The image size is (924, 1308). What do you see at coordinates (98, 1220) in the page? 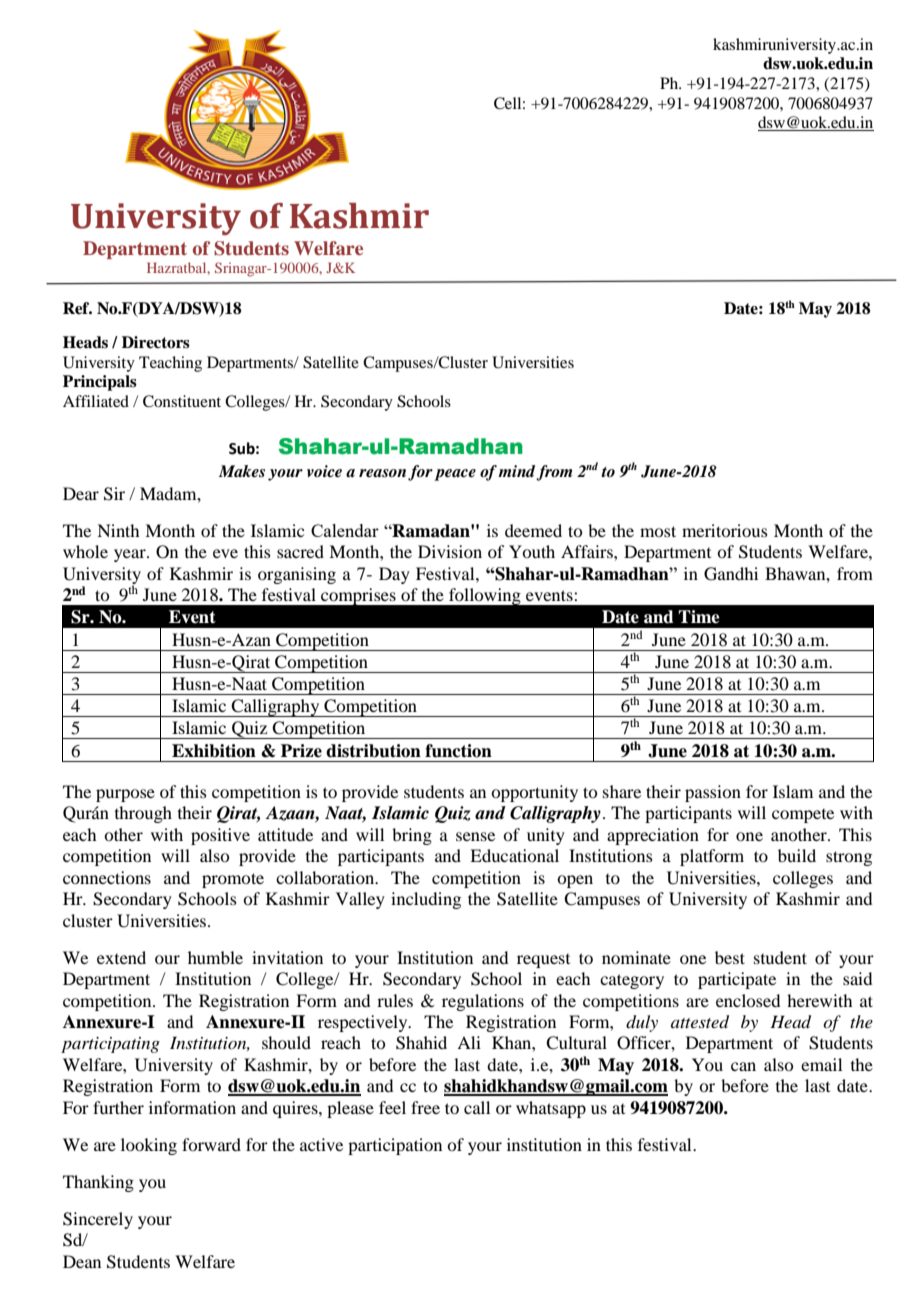
I see `Sincerely` at bounding box center [98, 1220].
